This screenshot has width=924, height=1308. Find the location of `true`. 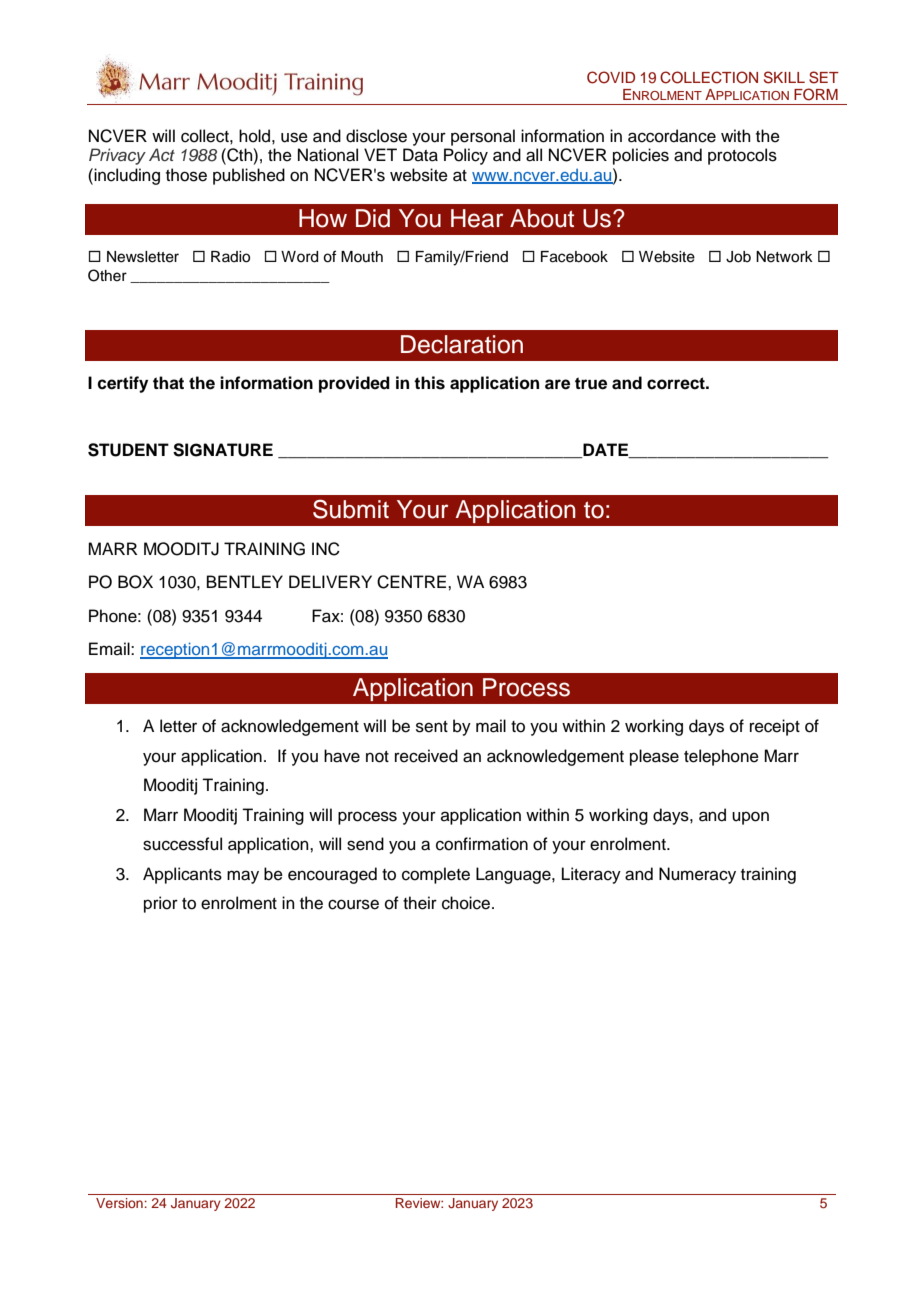

true is located at coordinates (591, 383).
